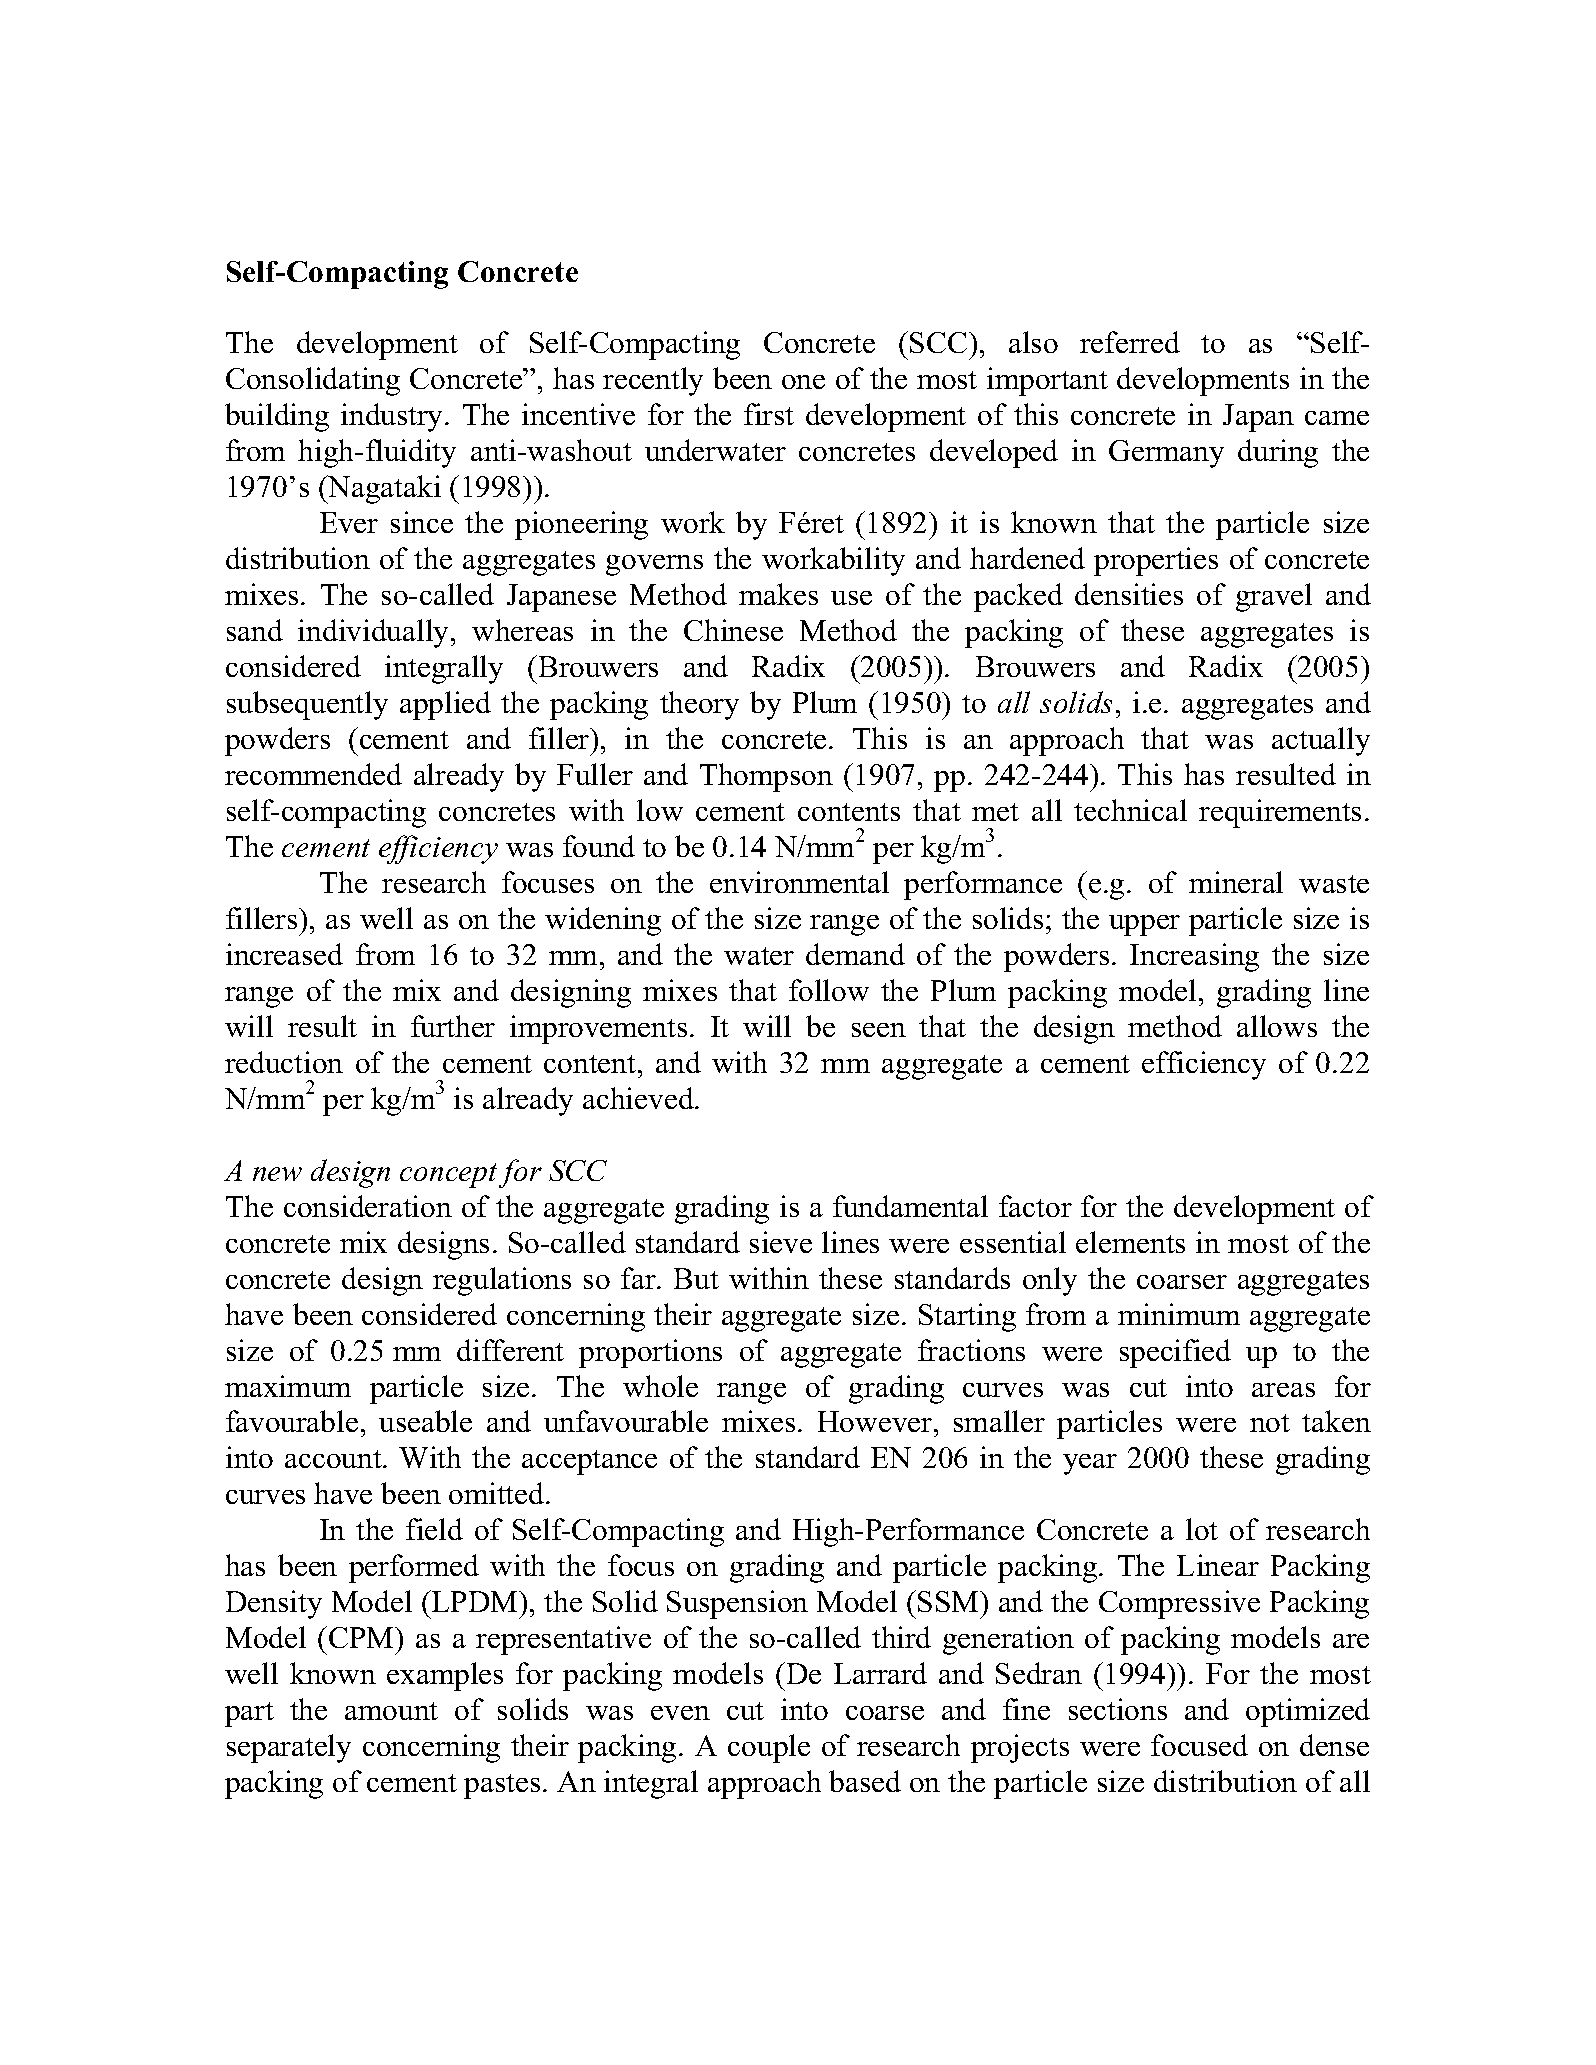 Image resolution: width=1596 pixels, height=2065 pixels. Describe the element at coordinates (391, 417) in the image. I see `industry` at that location.
